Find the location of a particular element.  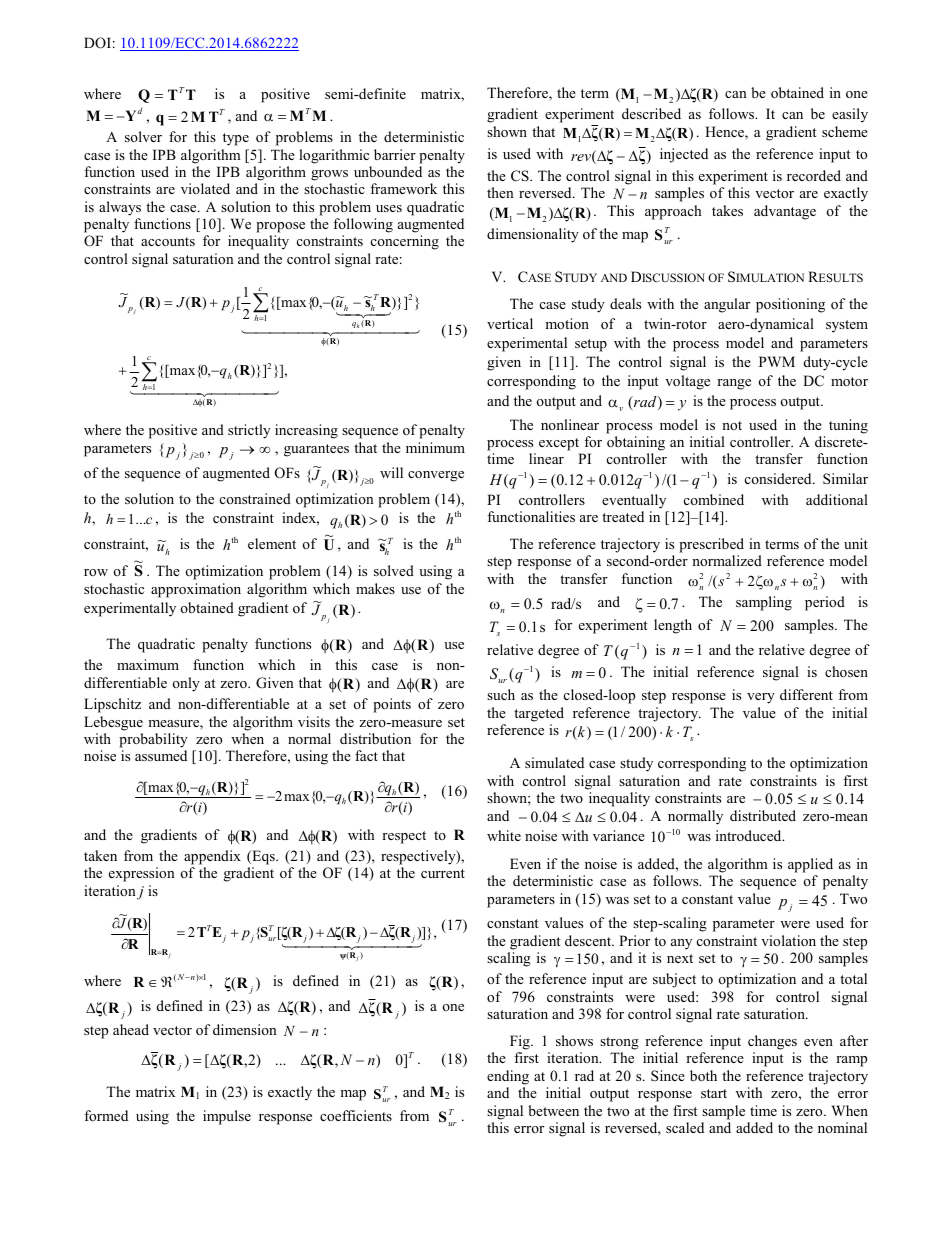

recorded is located at coordinates (814, 175).
